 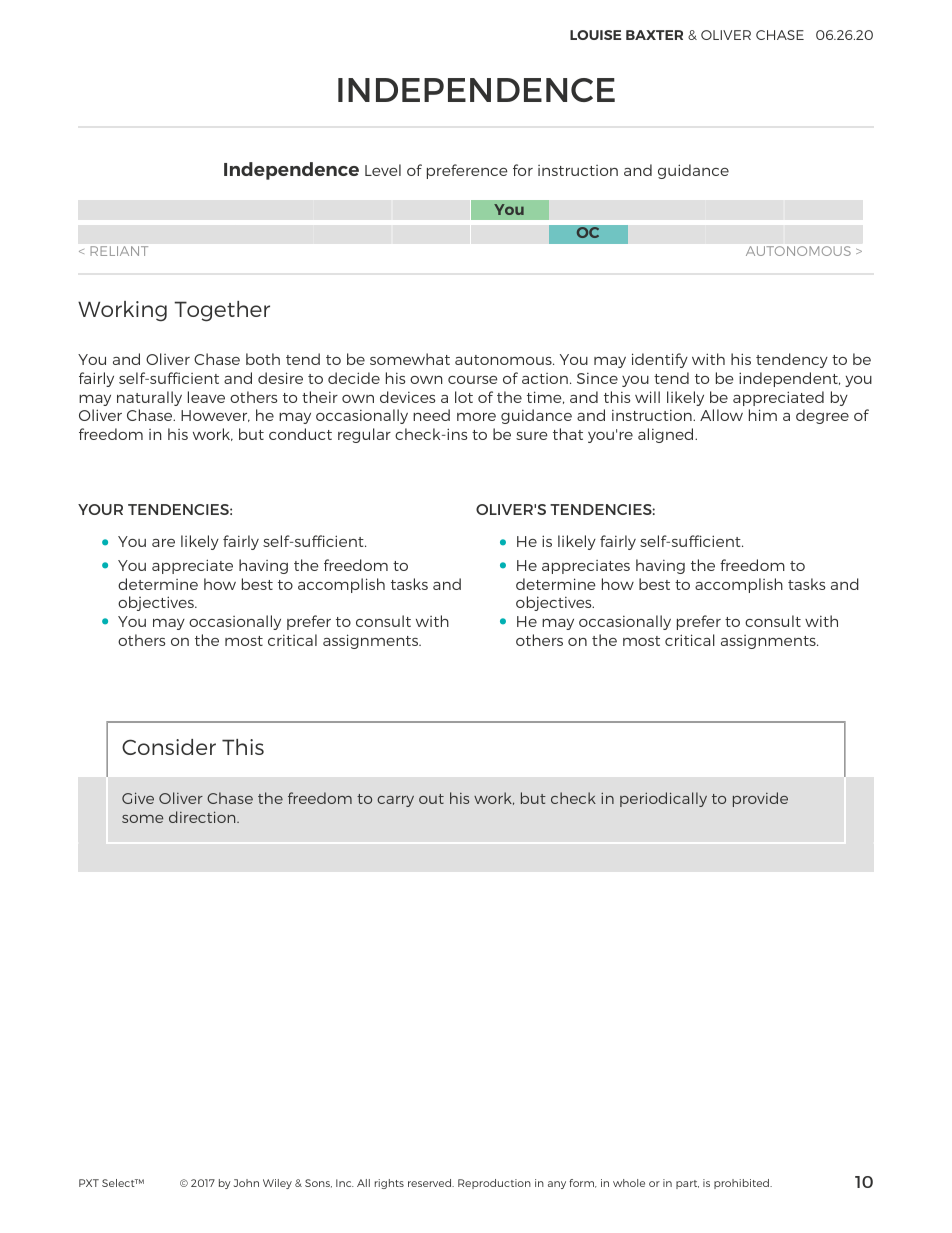 What do you see at coordinates (595, 35) in the page?
I see `LOUISE` at bounding box center [595, 35].
